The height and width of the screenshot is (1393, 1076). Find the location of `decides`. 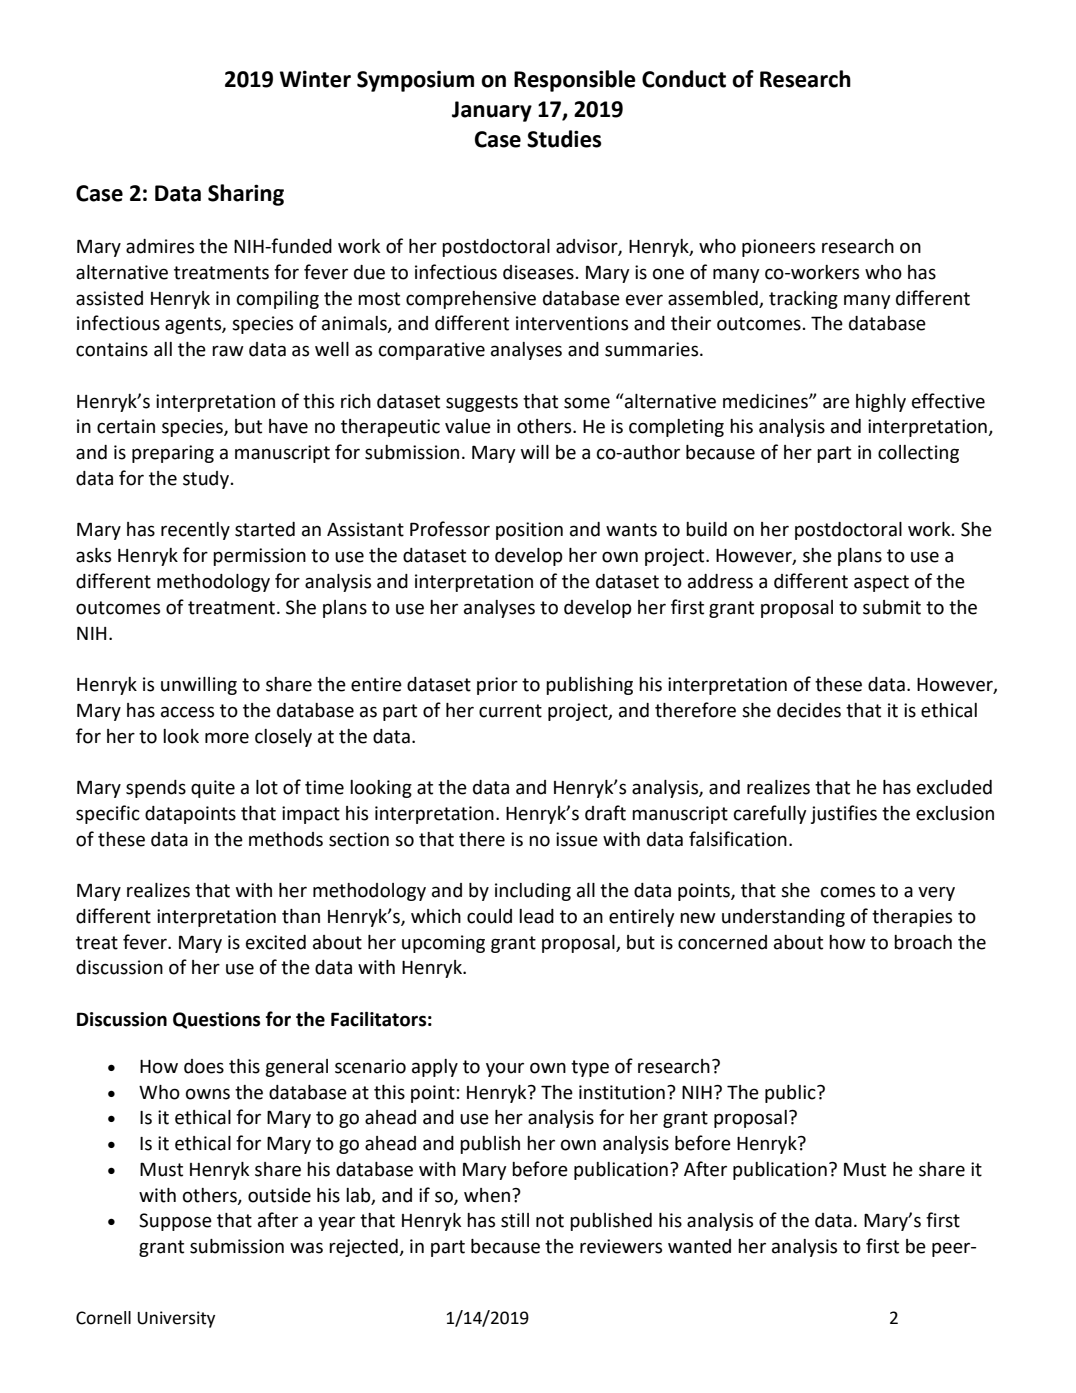

decides is located at coordinates (809, 710).
